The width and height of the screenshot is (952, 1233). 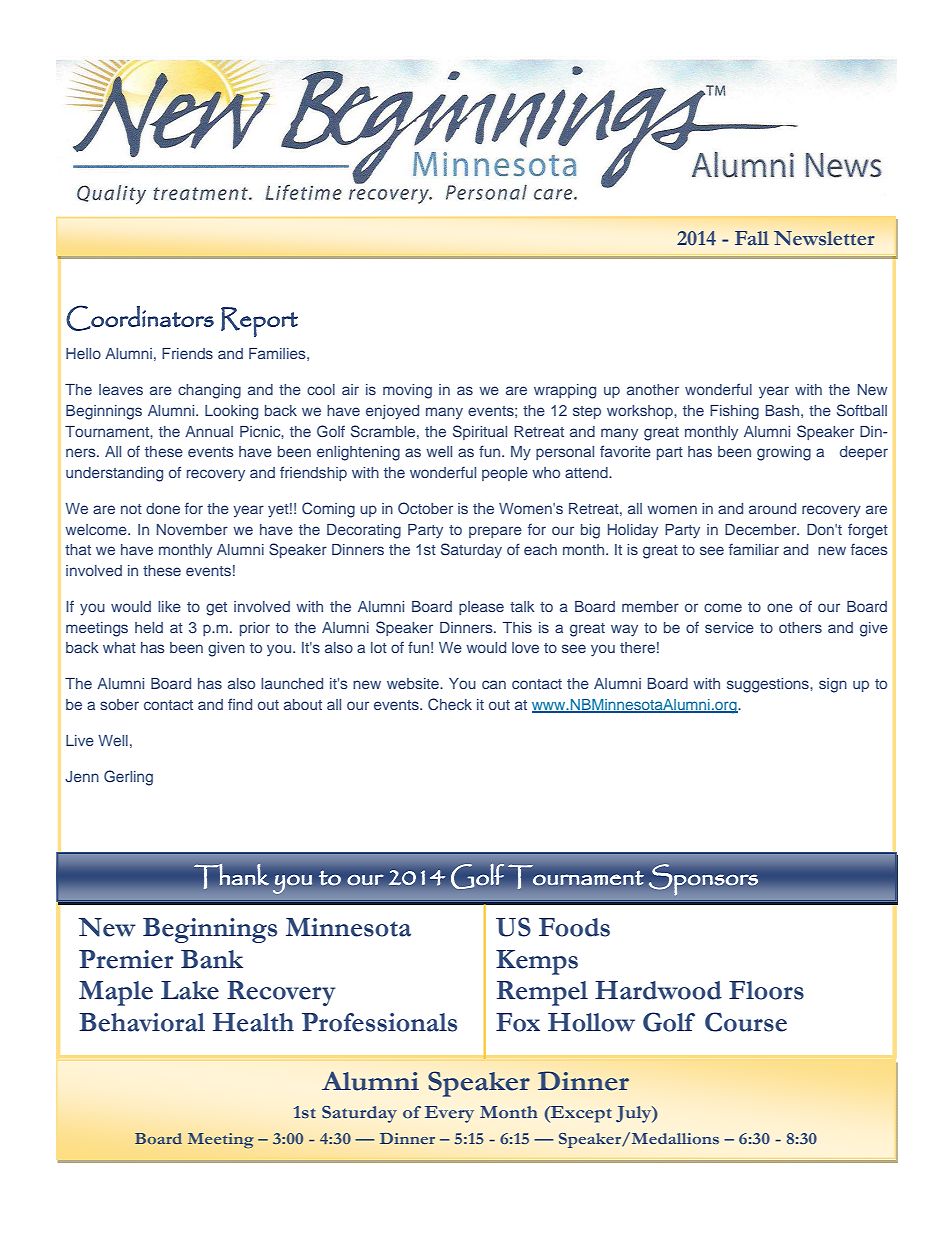 I want to click on Behavioral, so click(x=142, y=1022).
